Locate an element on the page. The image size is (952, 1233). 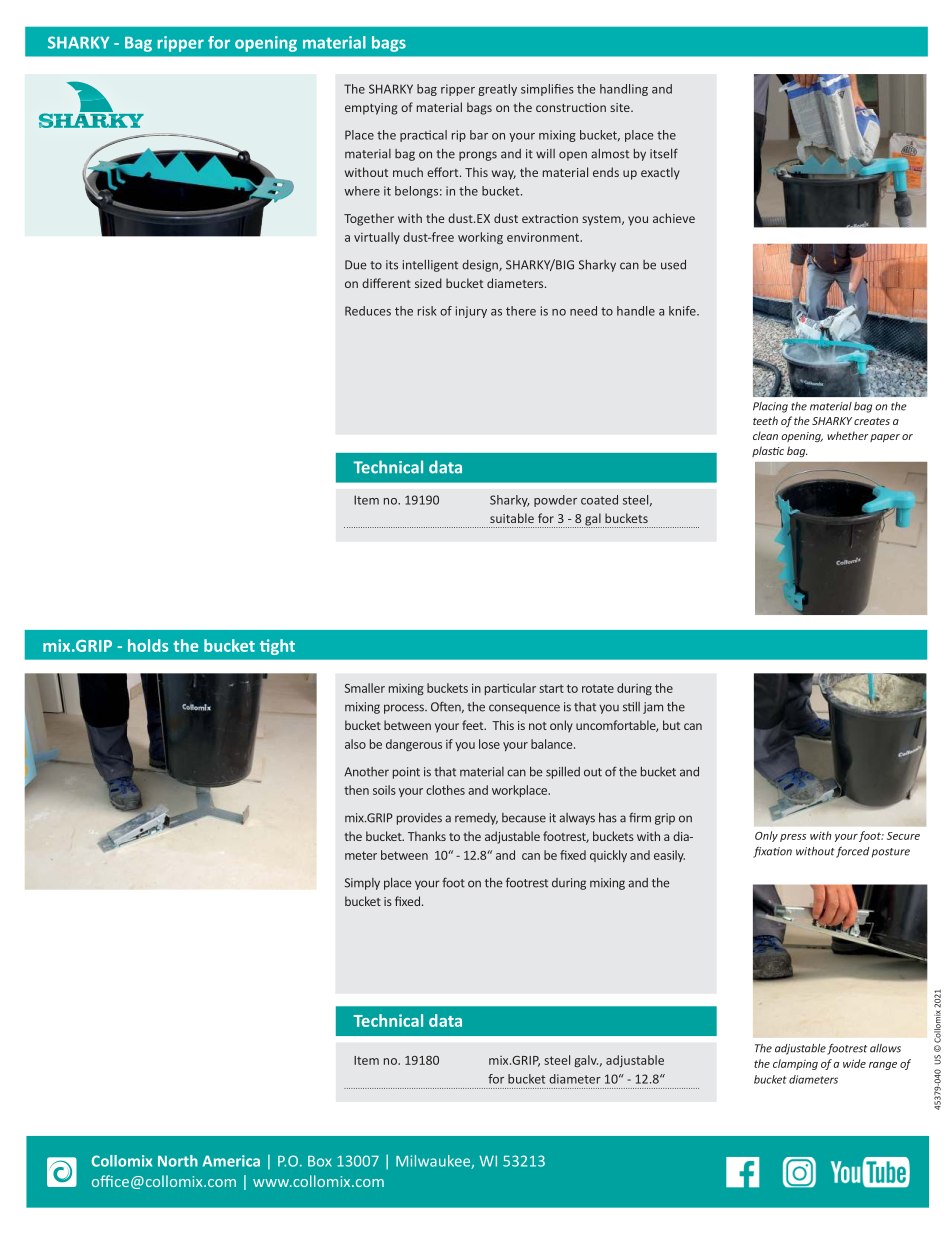
tight is located at coordinates (277, 647).
